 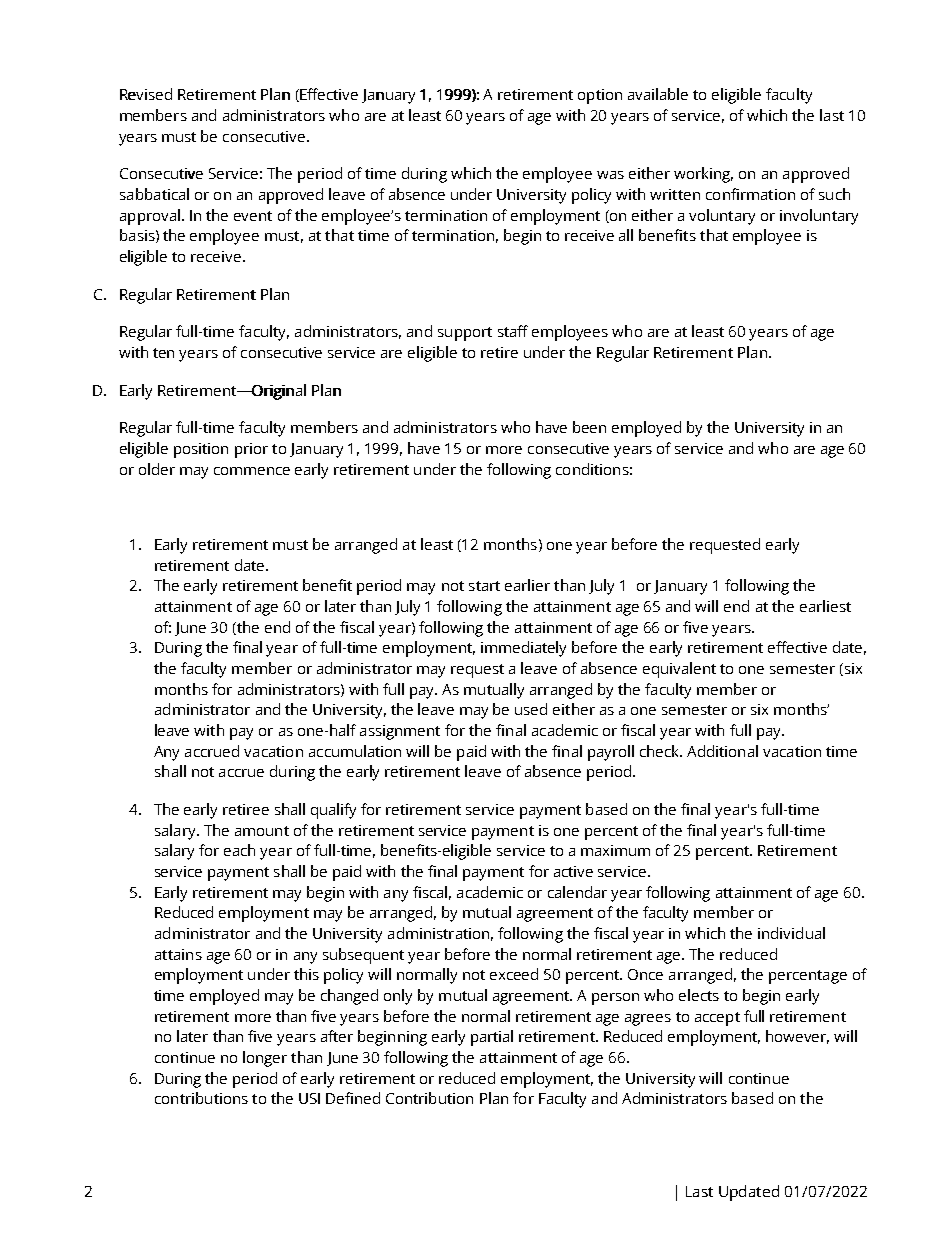 What do you see at coordinates (146, 94) in the screenshot?
I see `Revised` at bounding box center [146, 94].
